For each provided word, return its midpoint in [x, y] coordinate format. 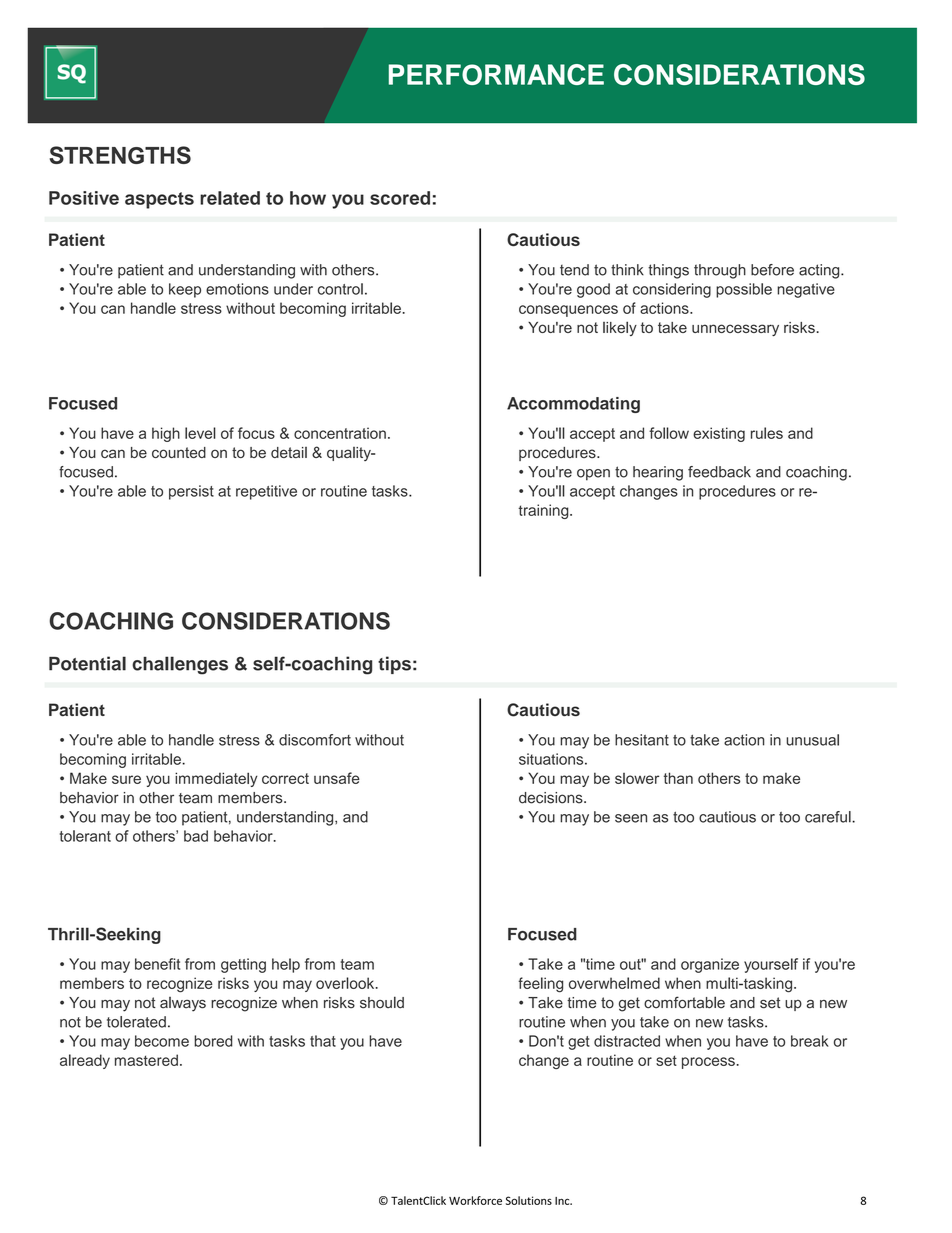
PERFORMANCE [496, 74]
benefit [157, 964]
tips [394, 665]
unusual [812, 740]
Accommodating [573, 405]
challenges [180, 665]
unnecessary [735, 330]
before [772, 270]
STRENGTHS [120, 155]
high [166, 434]
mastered [146, 1060]
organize [710, 965]
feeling [540, 985]
